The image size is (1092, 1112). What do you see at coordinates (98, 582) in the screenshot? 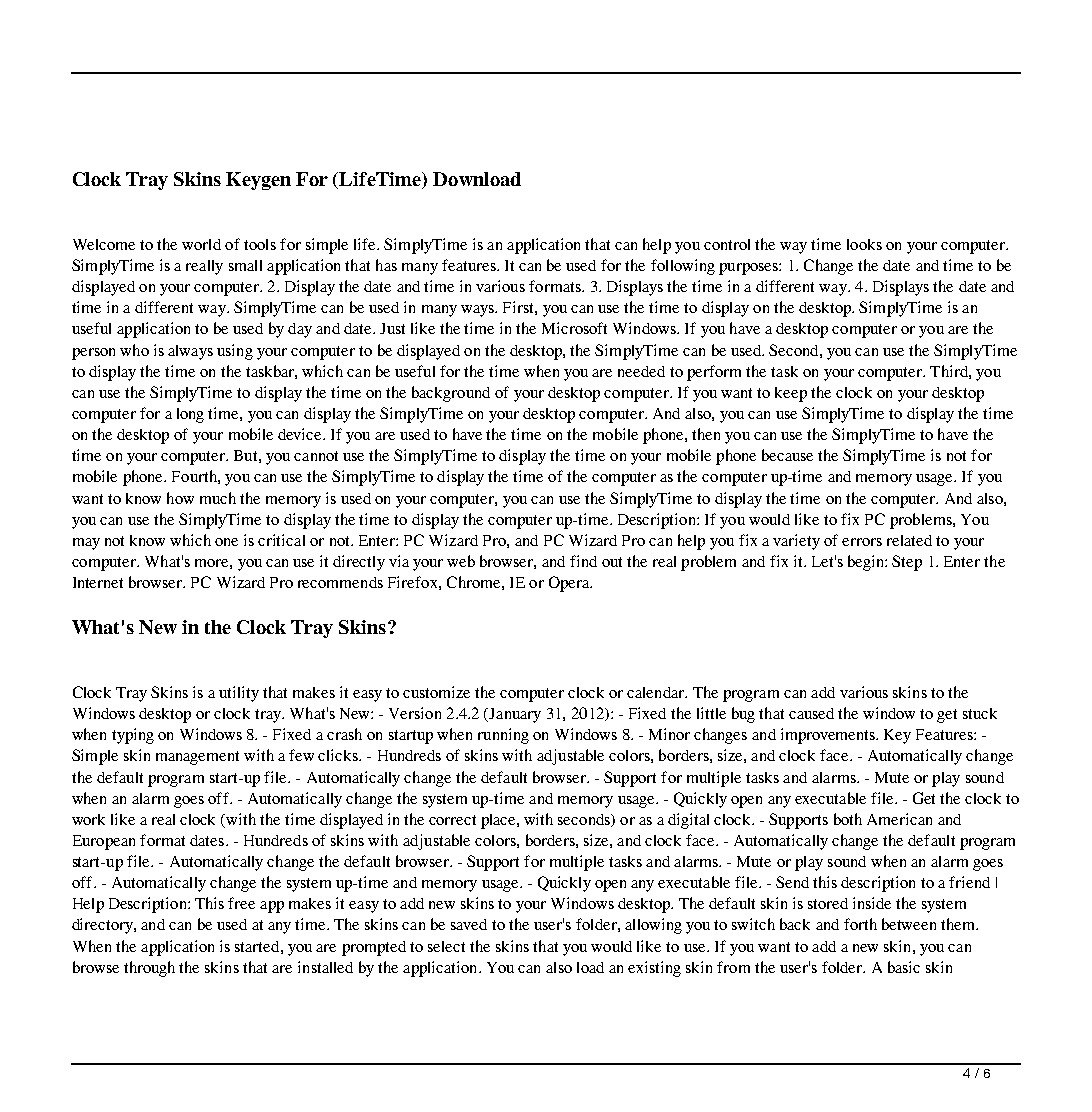
I see `Internet` at bounding box center [98, 582].
